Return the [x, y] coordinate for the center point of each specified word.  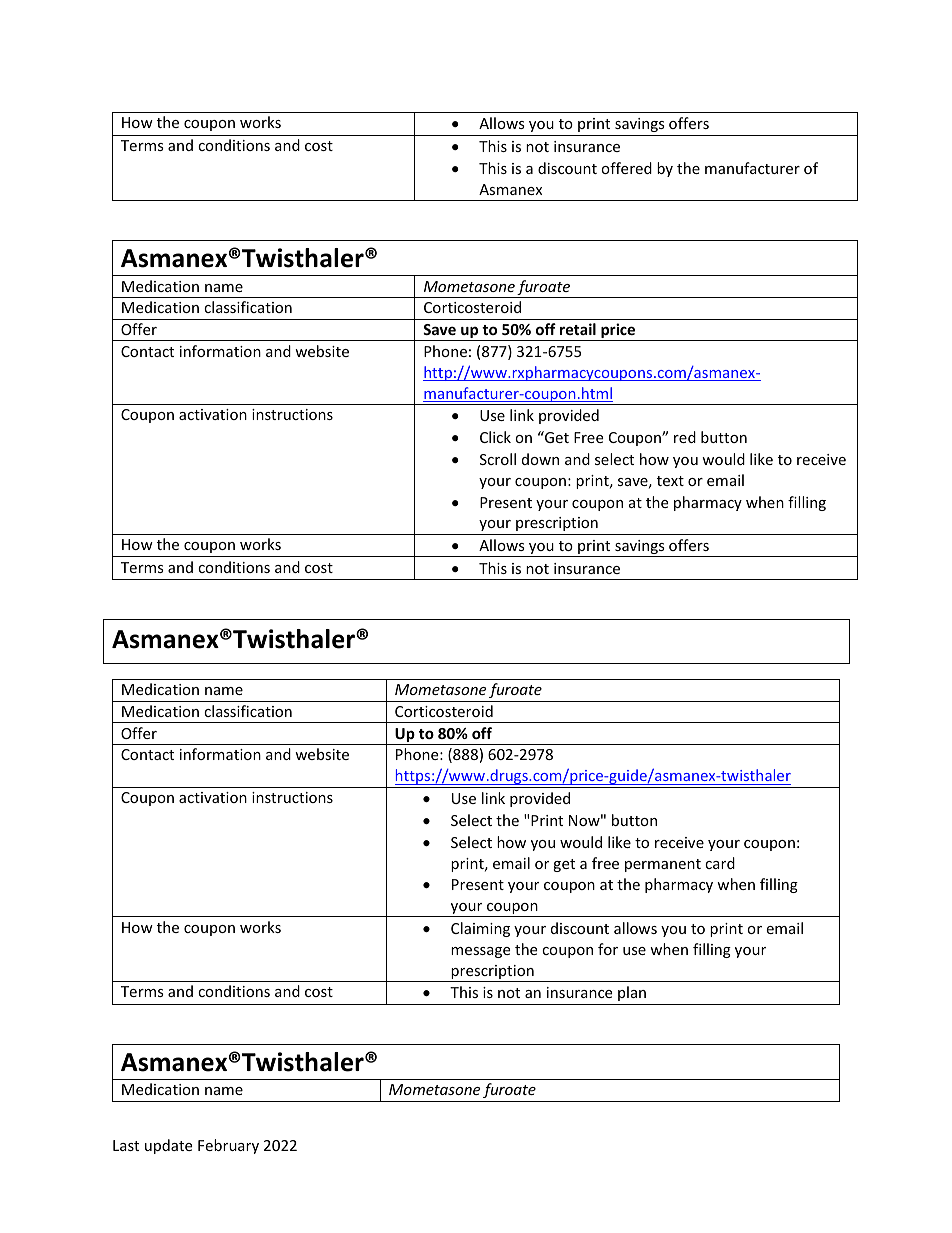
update [168, 1146]
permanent [663, 865]
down [540, 459]
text [670, 481]
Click [495, 437]
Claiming [480, 929]
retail [578, 329]
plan [632, 993]
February [228, 1146]
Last [126, 1145]
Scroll [498, 459]
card [720, 863]
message [480, 952]
